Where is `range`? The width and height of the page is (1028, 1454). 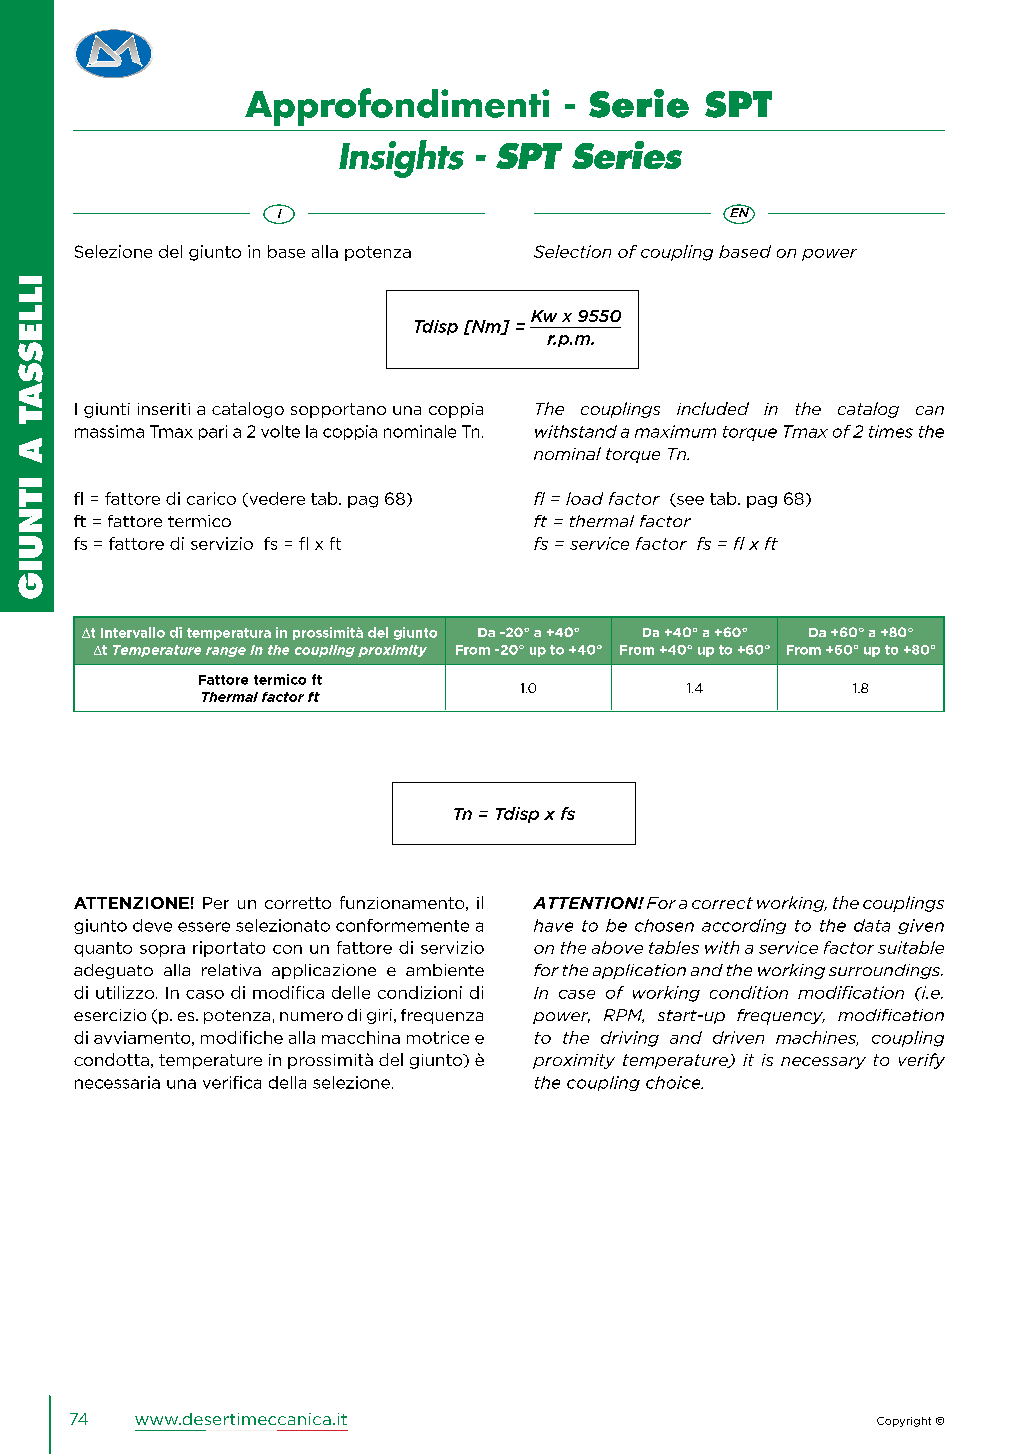 range is located at coordinates (226, 652).
